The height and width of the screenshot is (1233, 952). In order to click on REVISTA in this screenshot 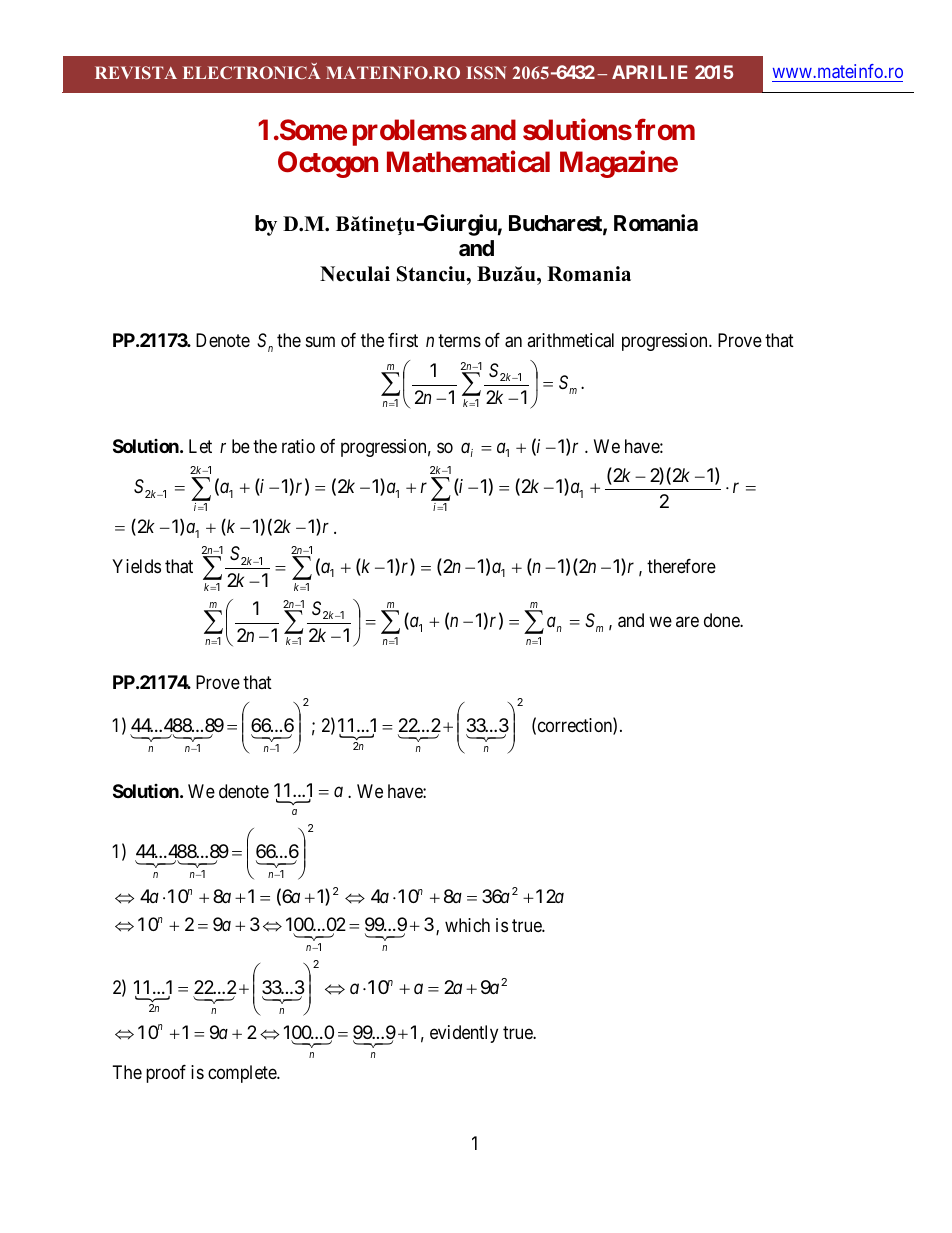, I will do `click(136, 72)`.
